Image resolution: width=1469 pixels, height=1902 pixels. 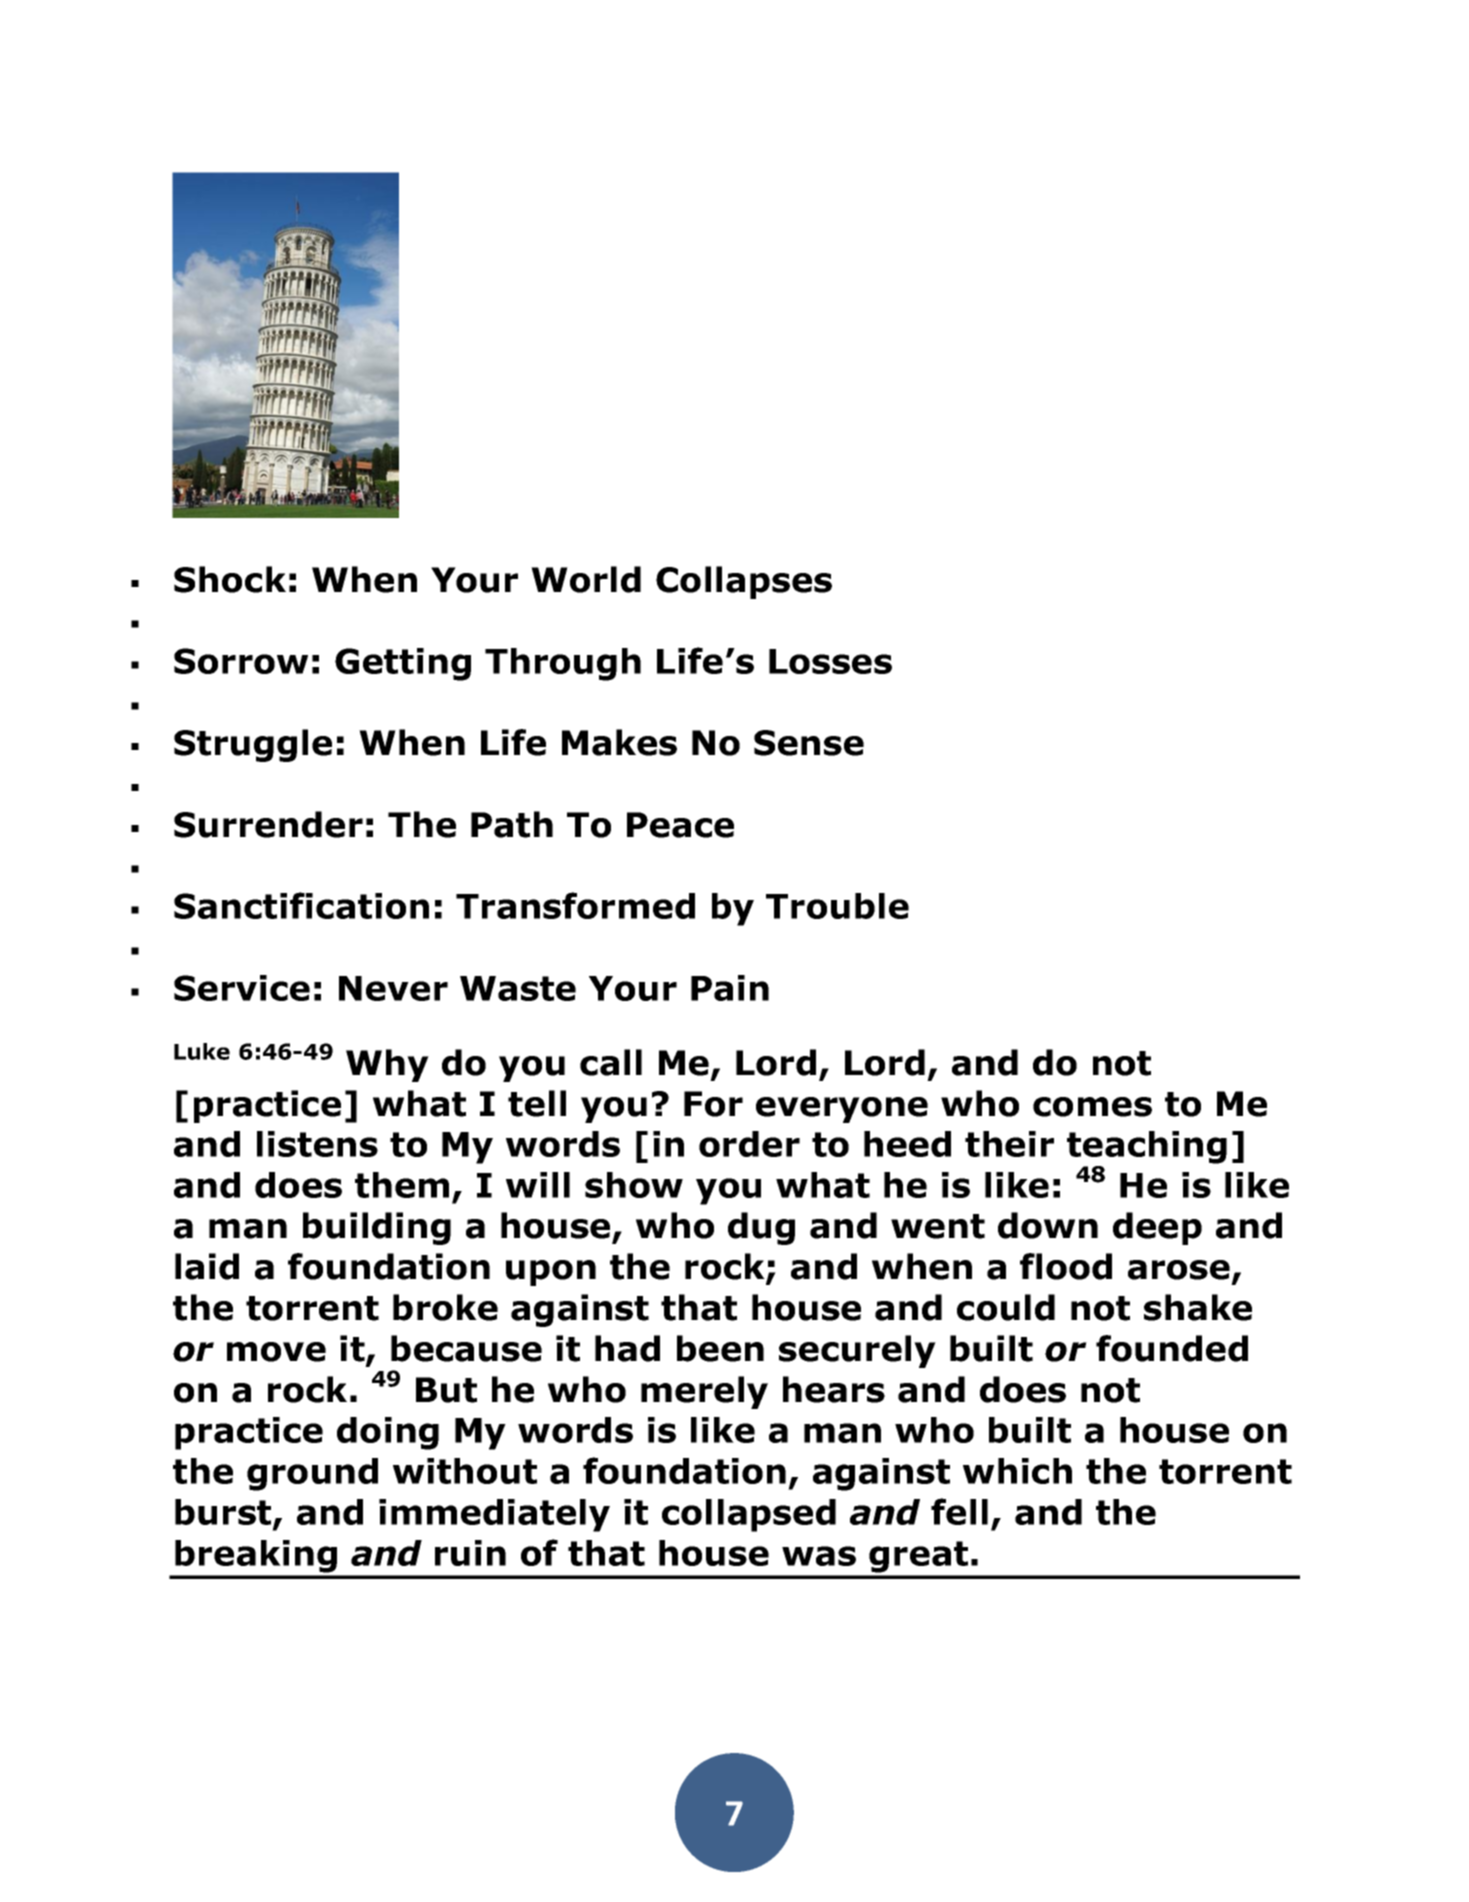 I want to click on Peace, so click(x=680, y=825).
